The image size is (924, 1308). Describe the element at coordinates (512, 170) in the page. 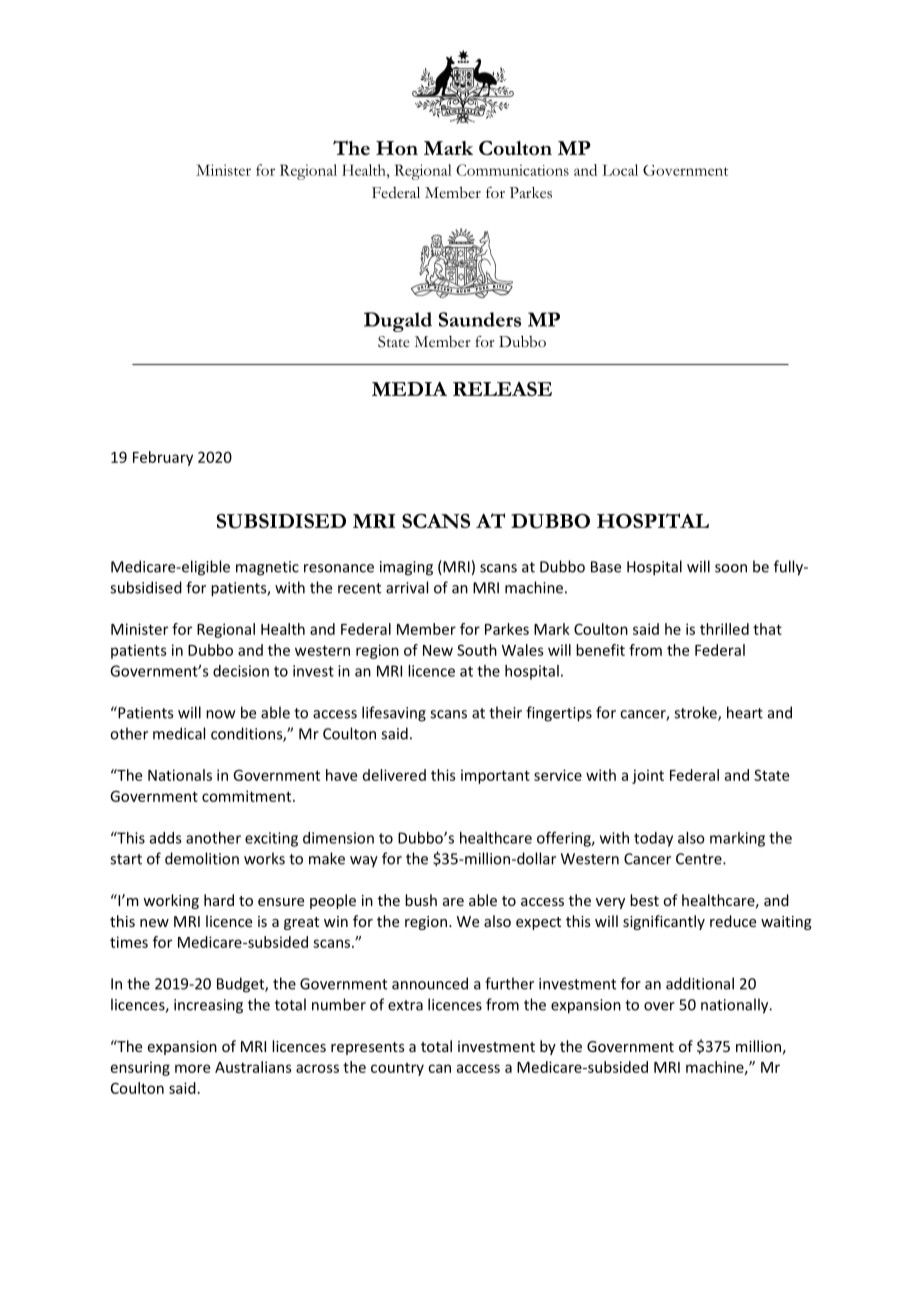

I see `Communications` at that location.
